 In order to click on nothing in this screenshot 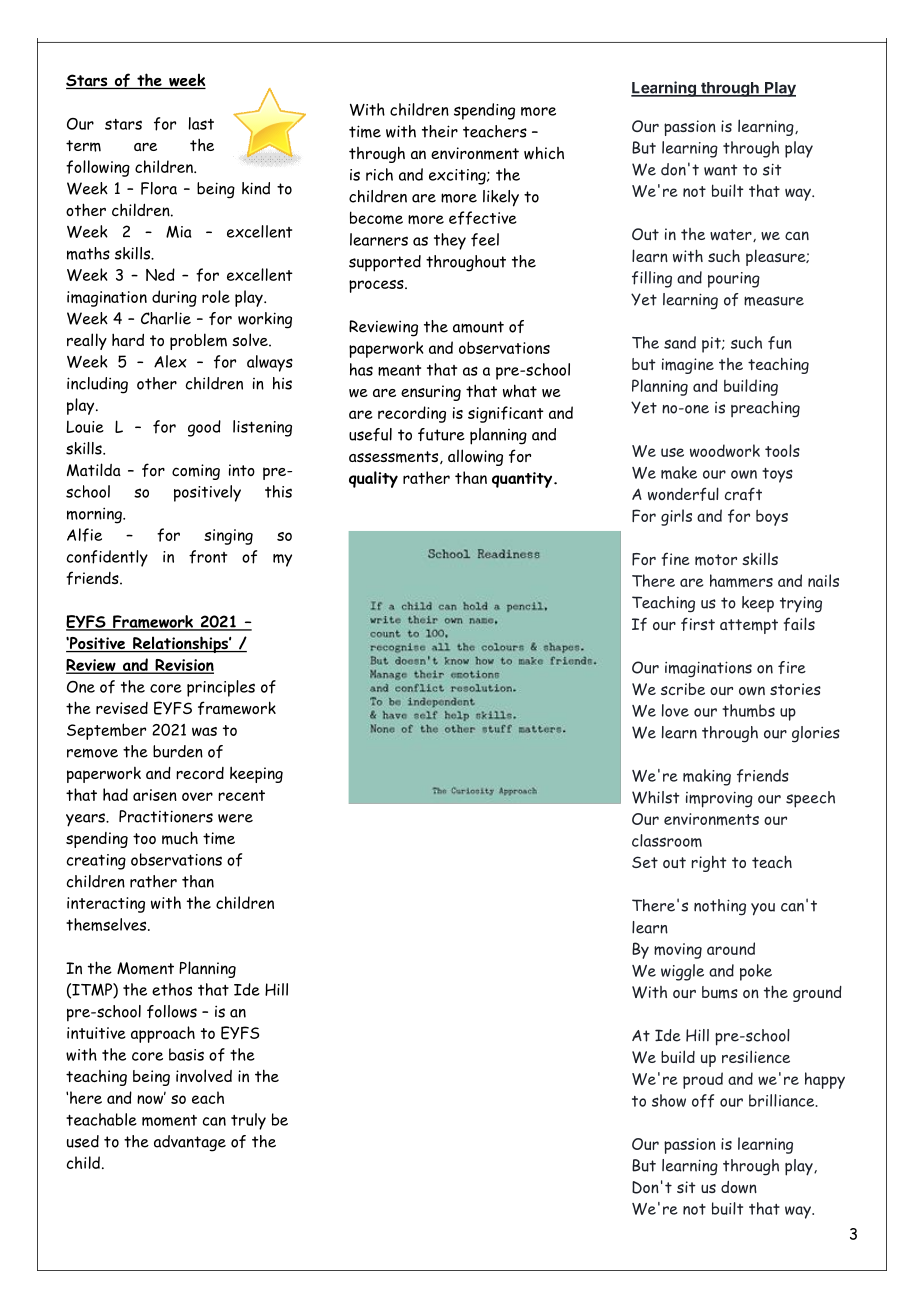, I will do `click(720, 907)`.
